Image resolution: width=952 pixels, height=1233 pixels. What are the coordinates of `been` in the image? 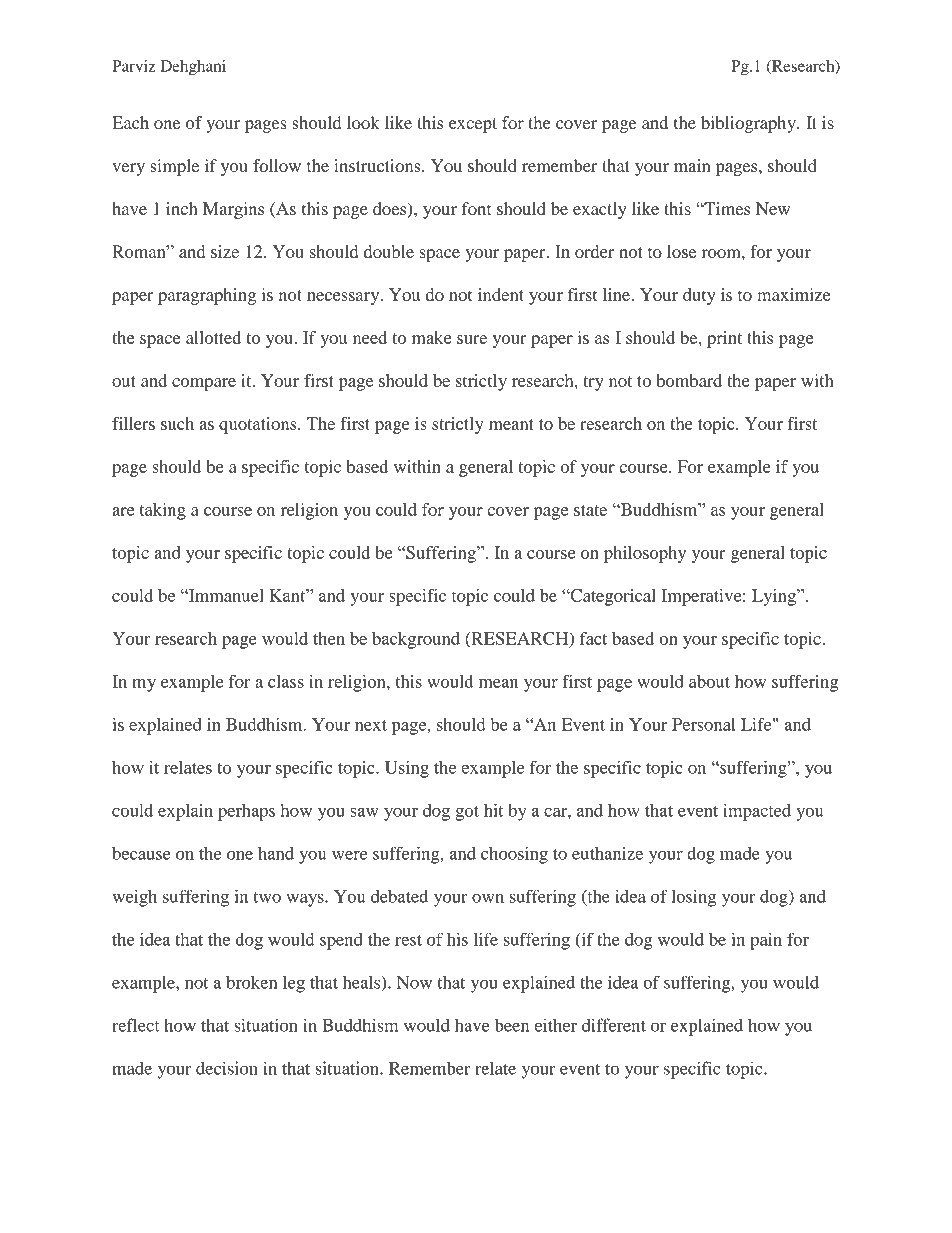 It's located at (512, 1025).
